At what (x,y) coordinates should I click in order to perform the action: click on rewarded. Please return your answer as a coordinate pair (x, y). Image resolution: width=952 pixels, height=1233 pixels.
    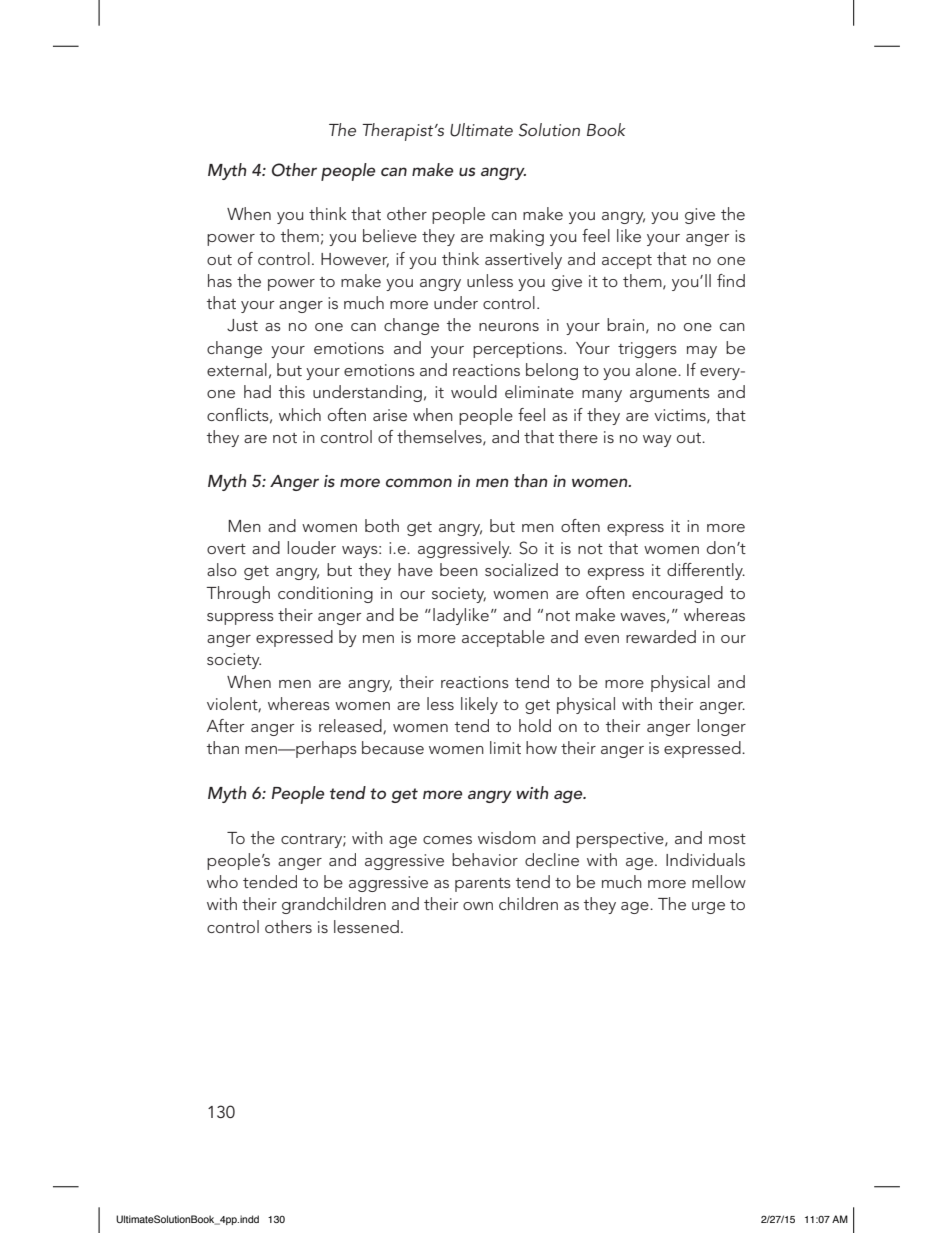
    Looking at the image, I should click on (661, 636).
